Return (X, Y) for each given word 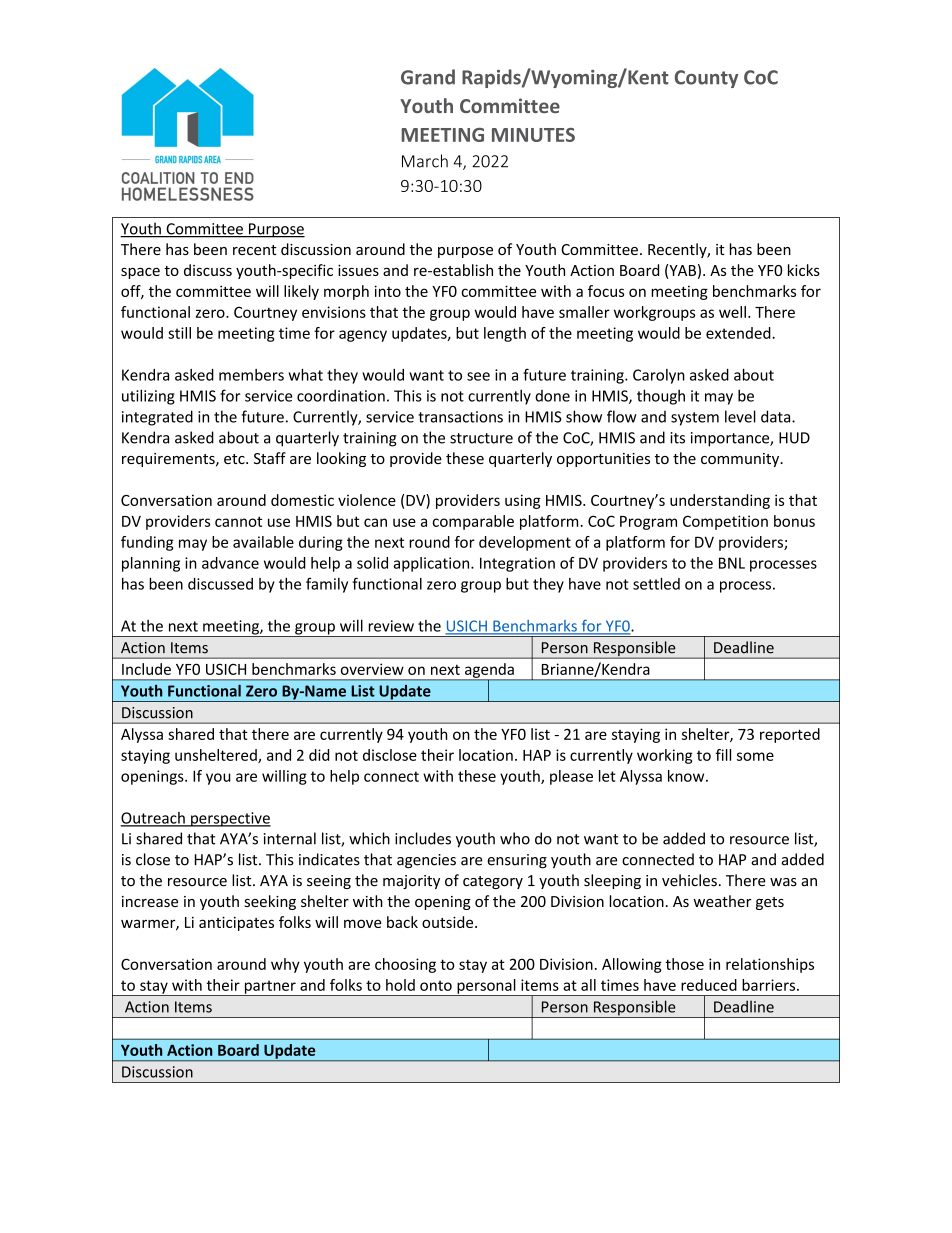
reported (790, 735)
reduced (709, 985)
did (319, 755)
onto (436, 985)
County (706, 79)
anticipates (236, 923)
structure (481, 438)
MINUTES (533, 135)
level (740, 416)
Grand (428, 77)
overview (372, 669)
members (251, 375)
